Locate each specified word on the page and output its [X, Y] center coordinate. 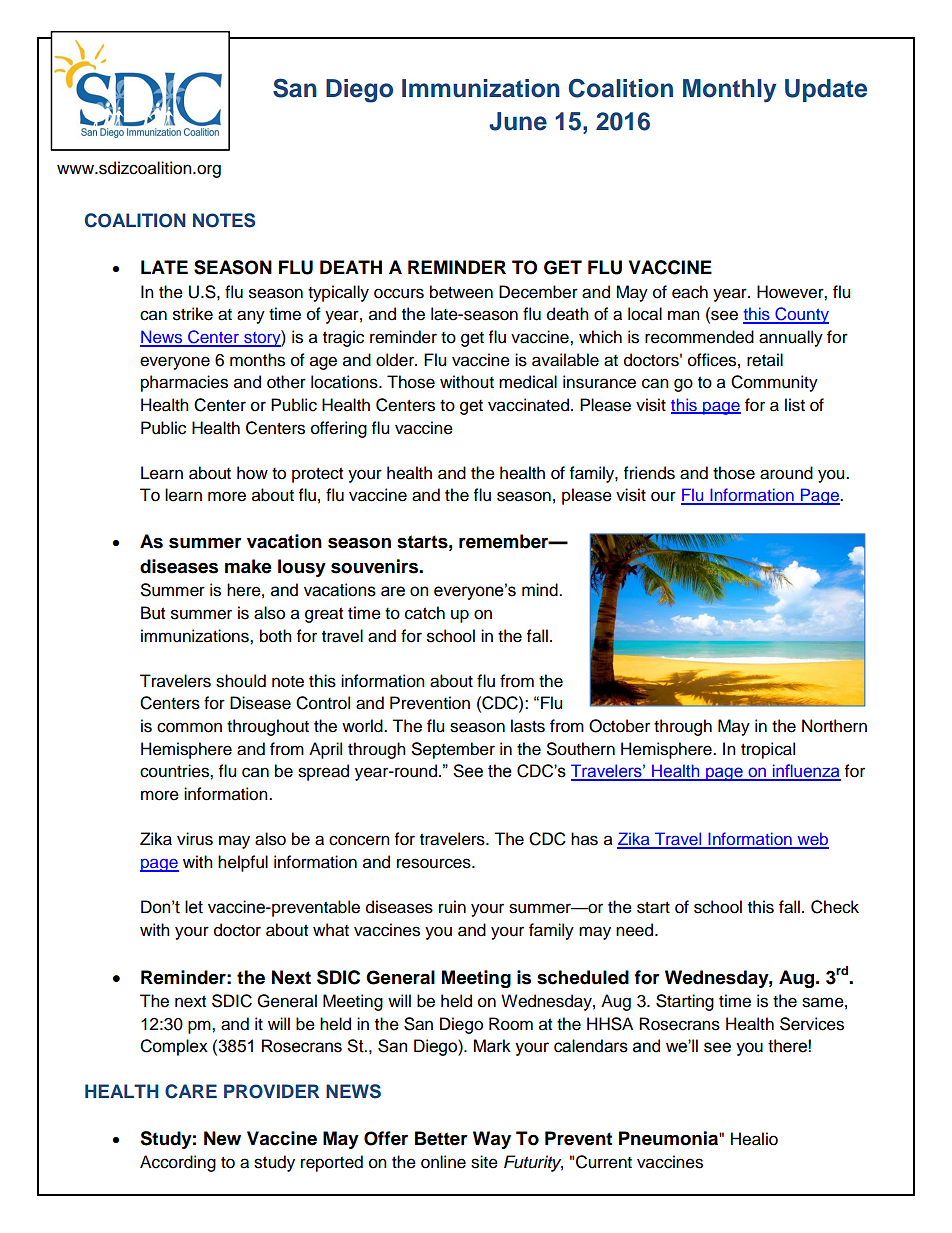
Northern [834, 726]
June [518, 121]
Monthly [730, 91]
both [276, 636]
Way [492, 1140]
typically [338, 293]
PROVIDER [271, 1091]
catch [425, 613]
